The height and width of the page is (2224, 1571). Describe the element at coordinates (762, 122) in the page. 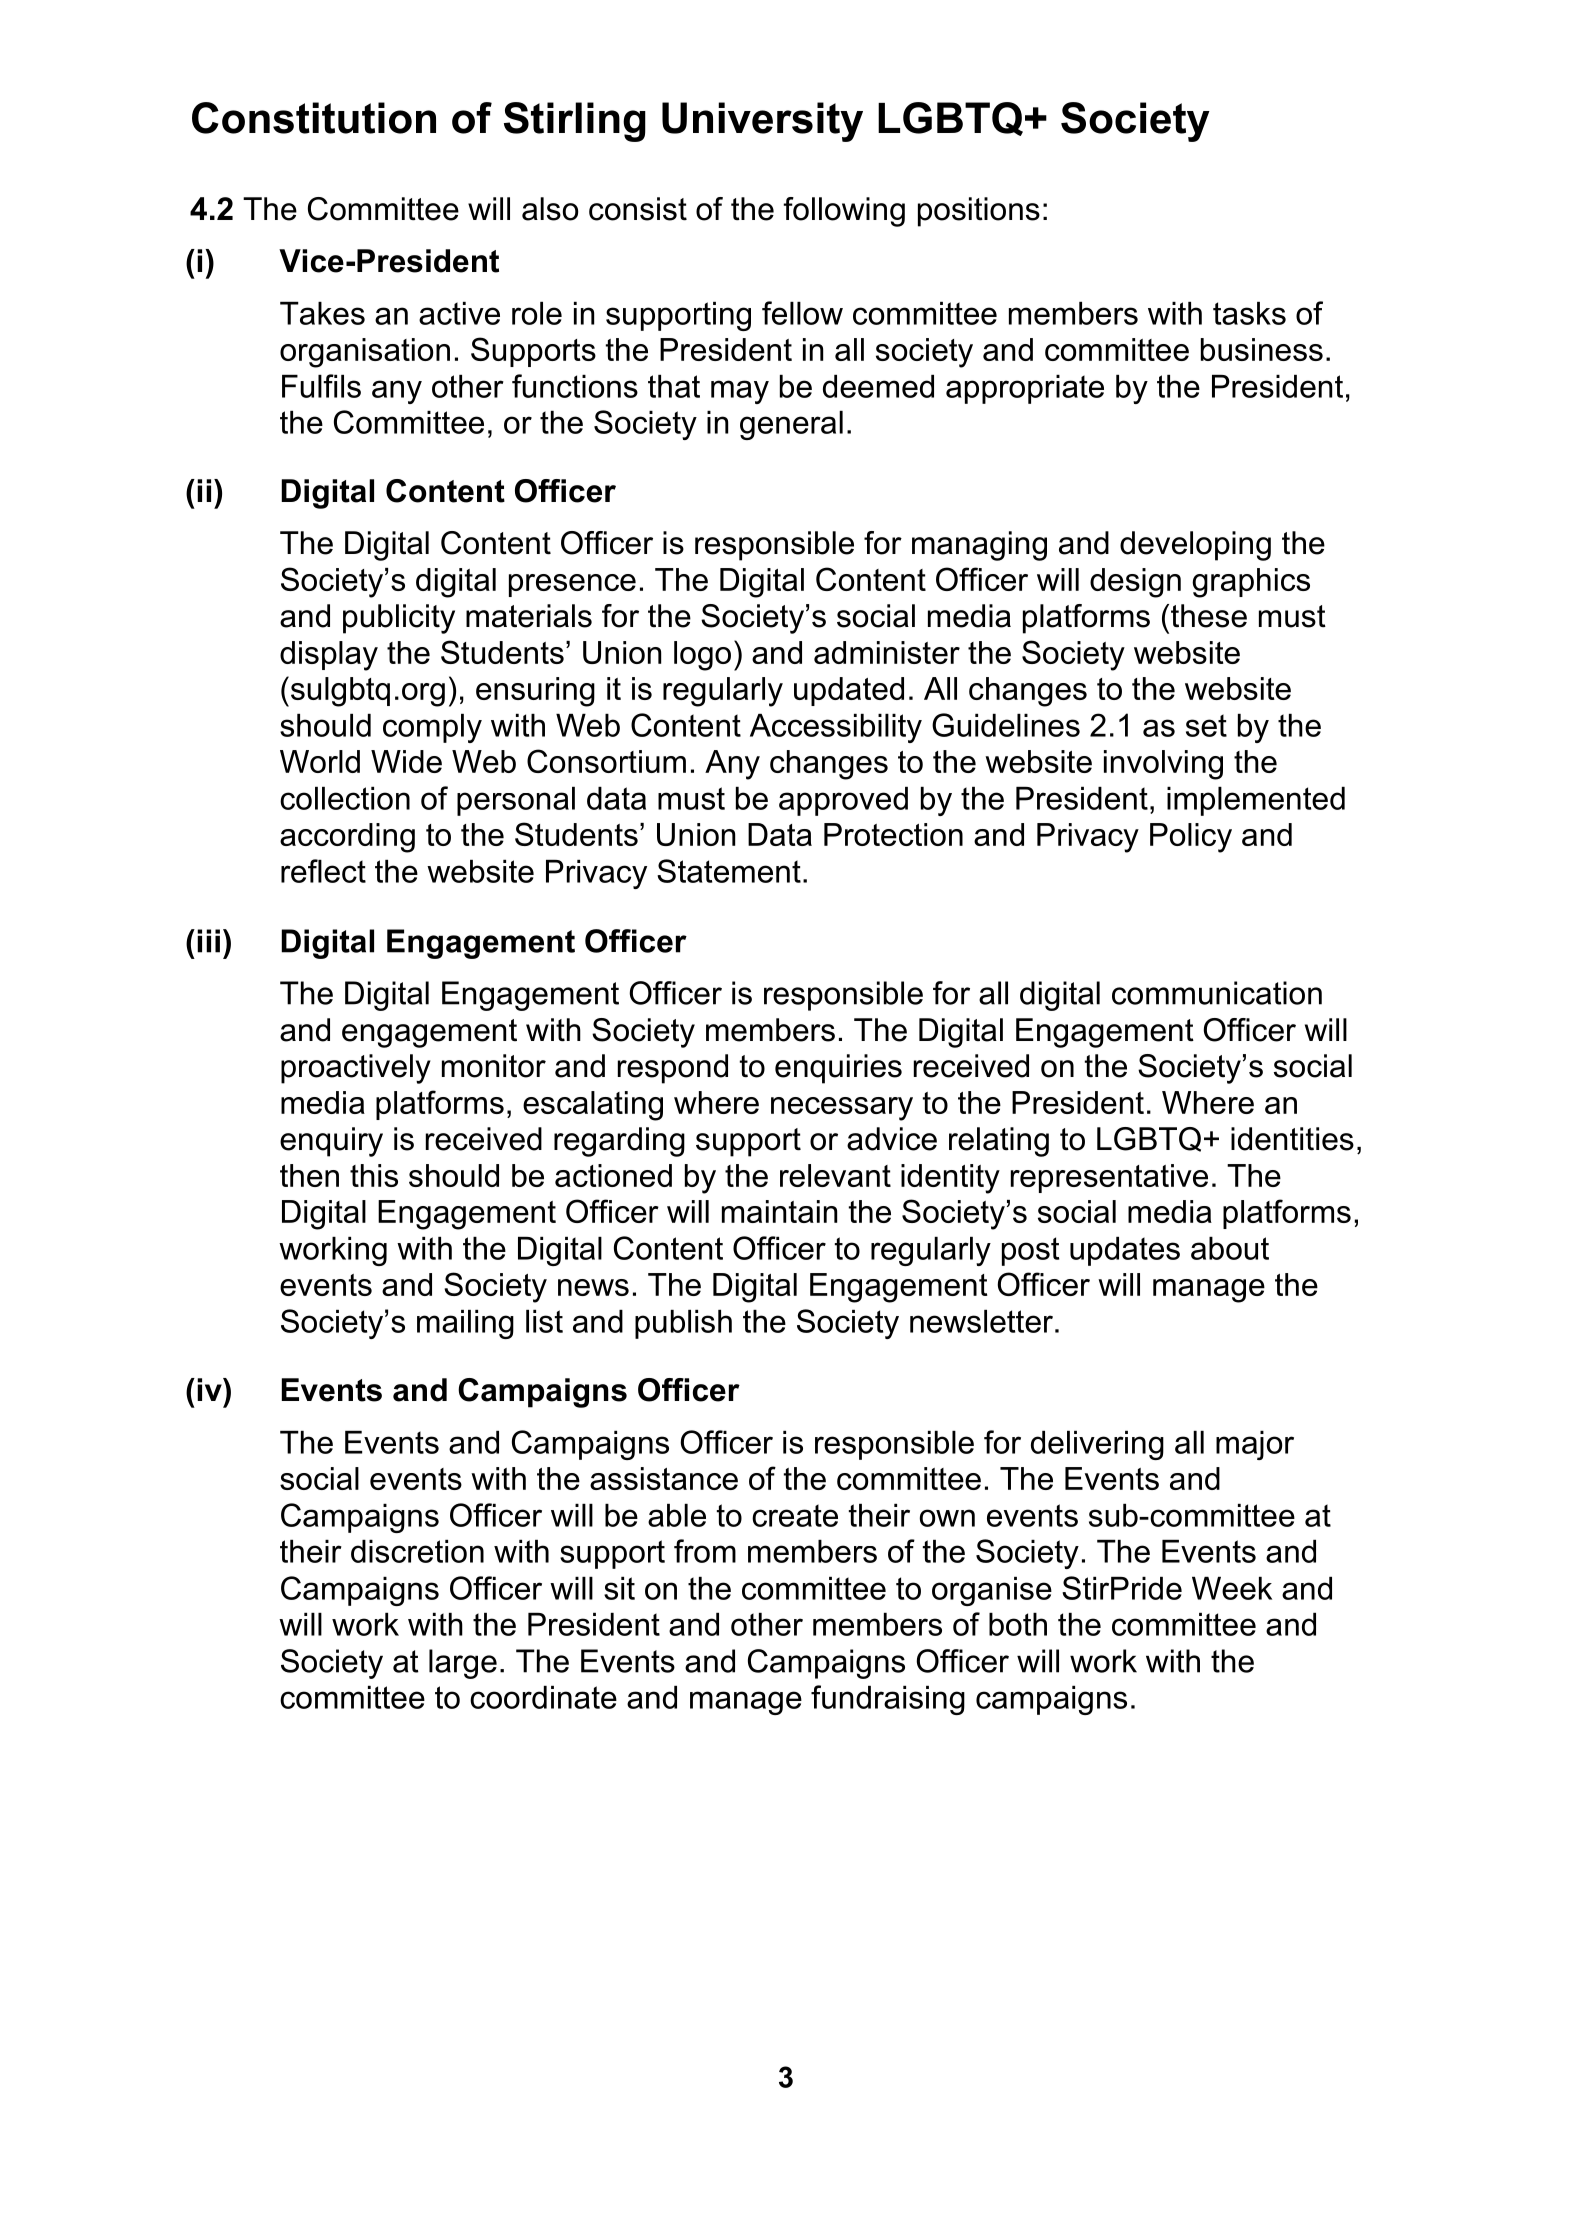

I see `University` at that location.
